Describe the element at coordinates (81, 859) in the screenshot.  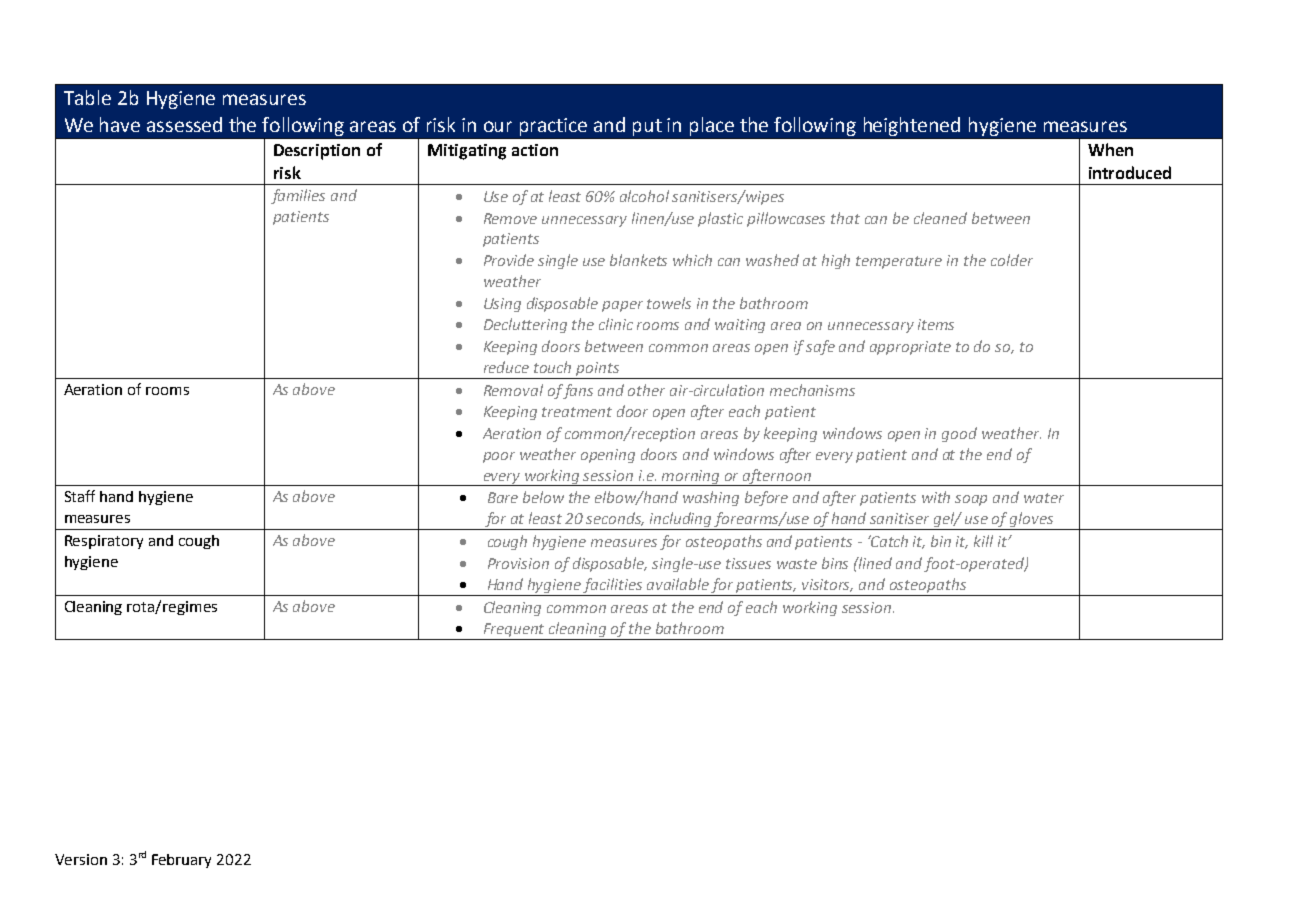
I see `Version` at that location.
